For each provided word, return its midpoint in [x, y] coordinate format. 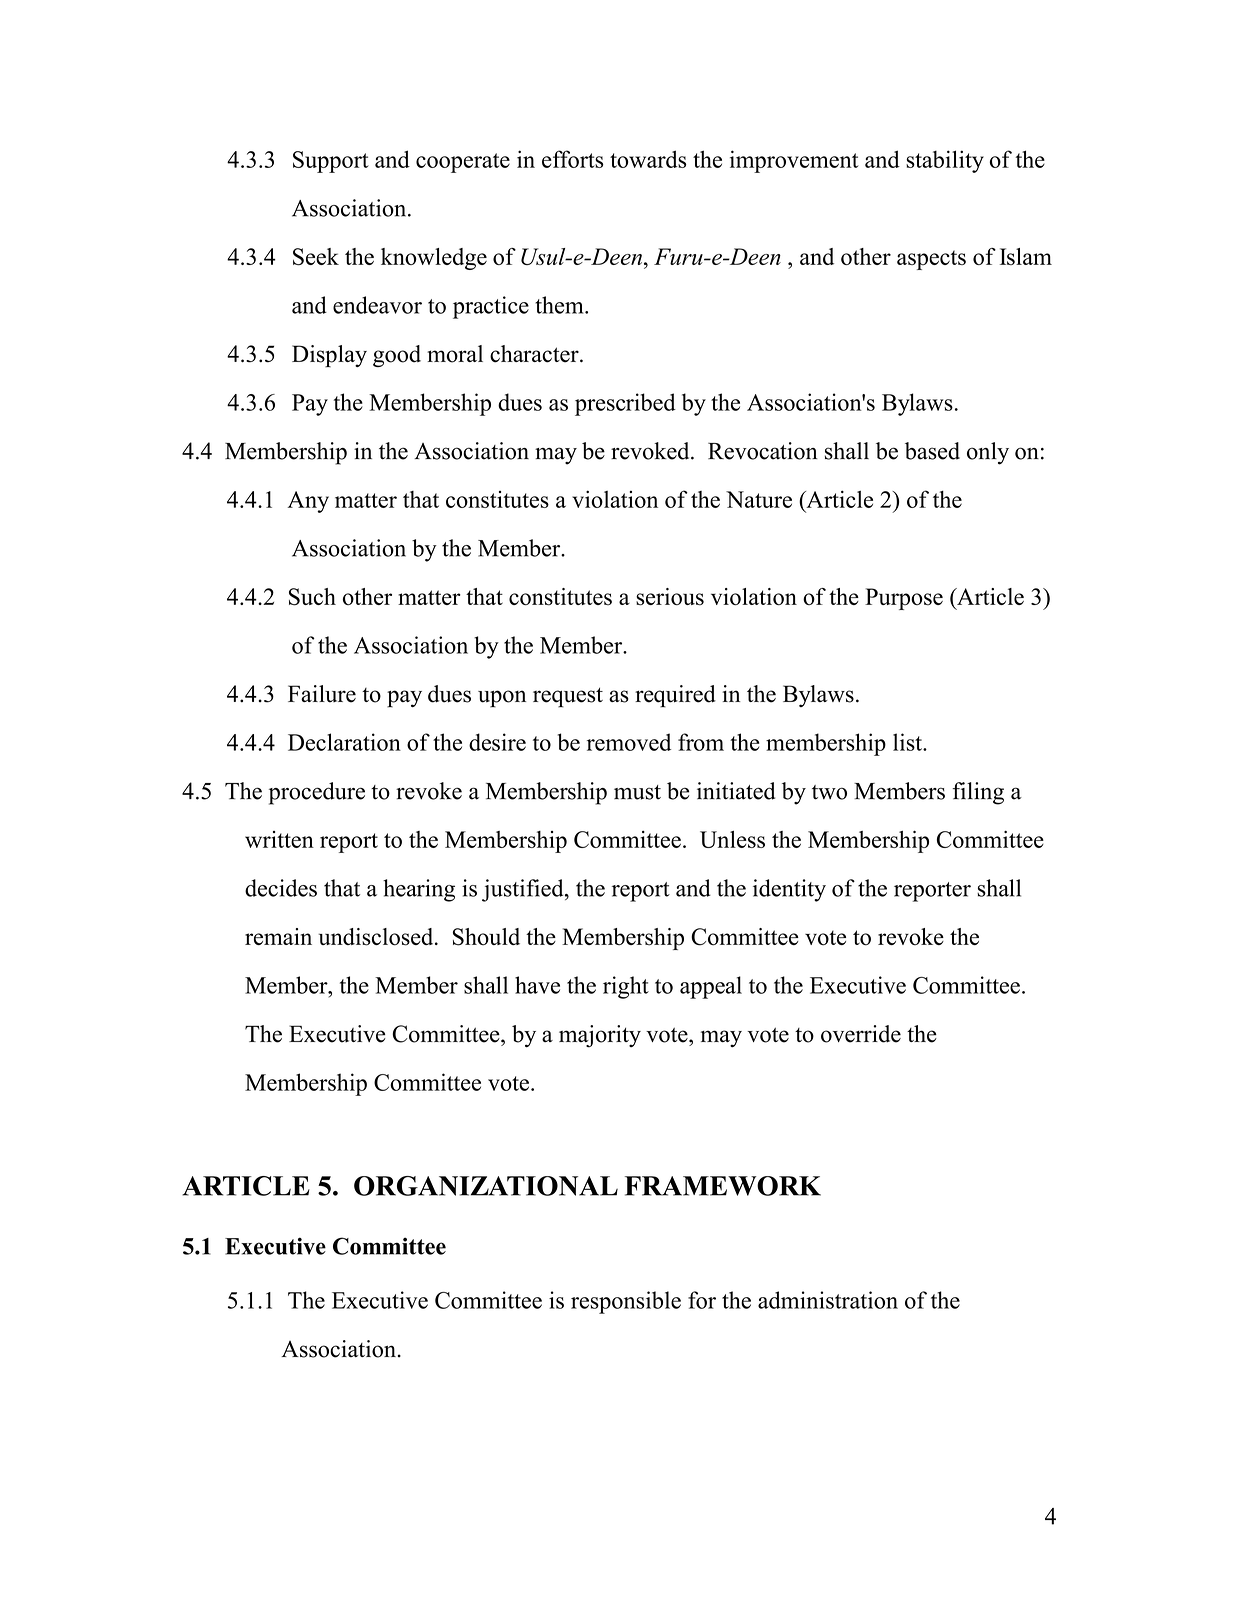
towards [648, 159]
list [908, 742]
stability [945, 161]
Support [331, 162]
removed [629, 742]
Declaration [344, 742]
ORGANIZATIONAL [486, 1186]
